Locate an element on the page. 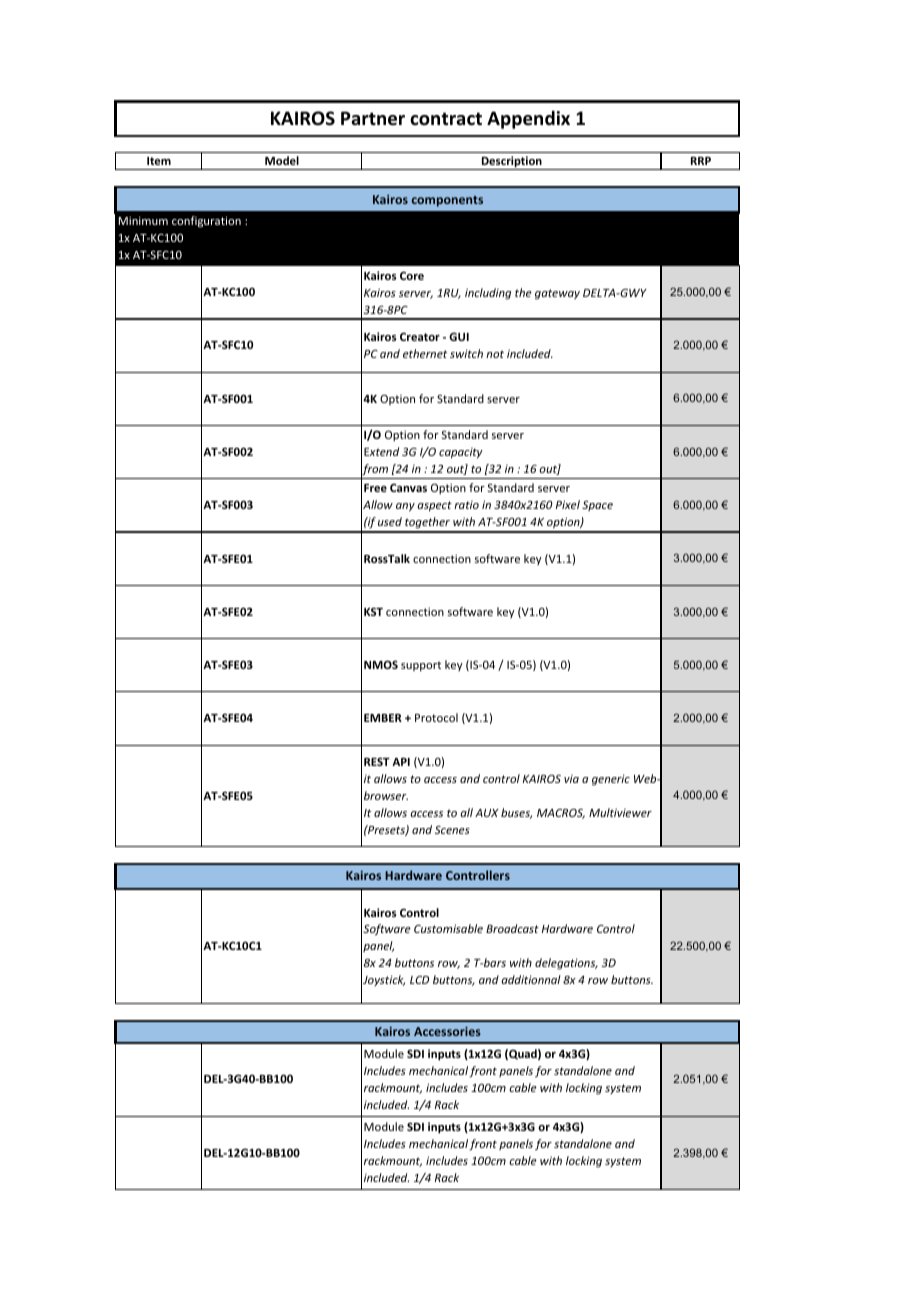  capacity is located at coordinates (461, 453).
